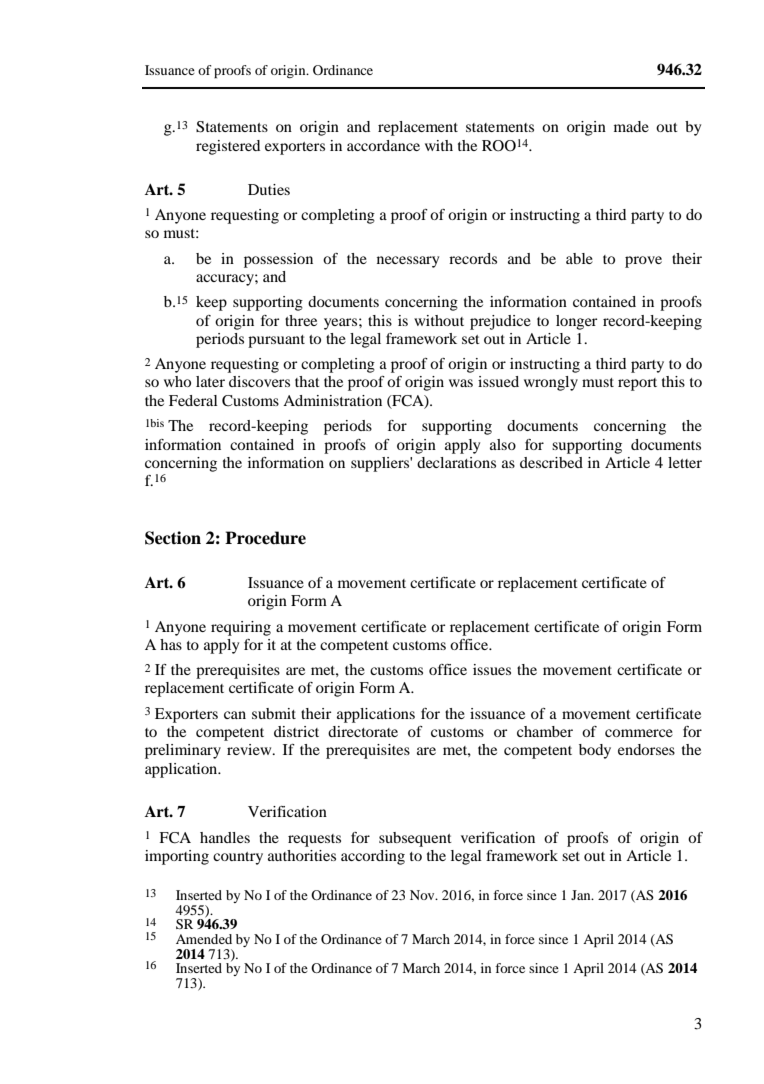 The height and width of the page is (1084, 764). Describe the element at coordinates (637, 384) in the page. I see `report` at that location.
